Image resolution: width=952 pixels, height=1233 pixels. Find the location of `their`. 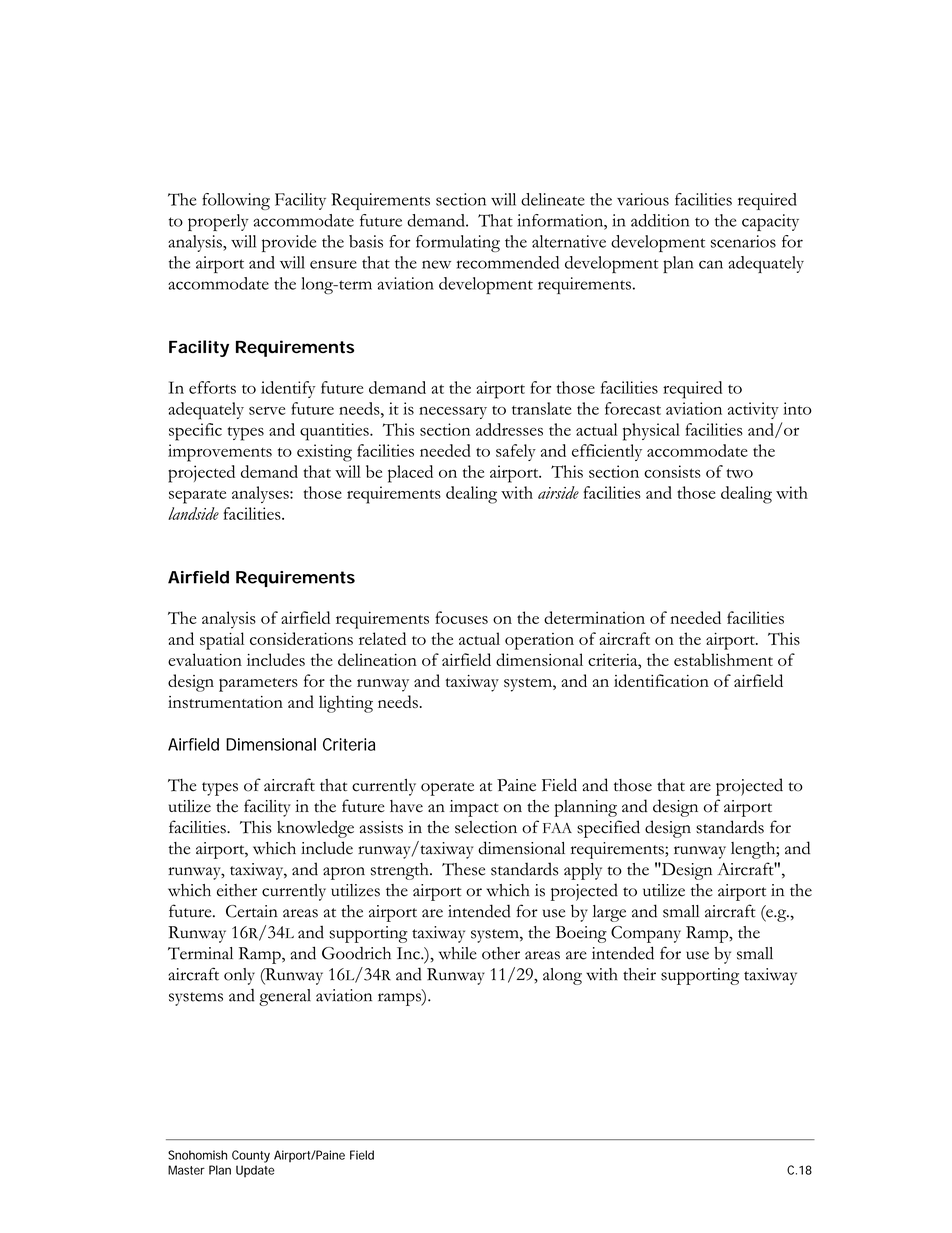

their is located at coordinates (639, 974).
